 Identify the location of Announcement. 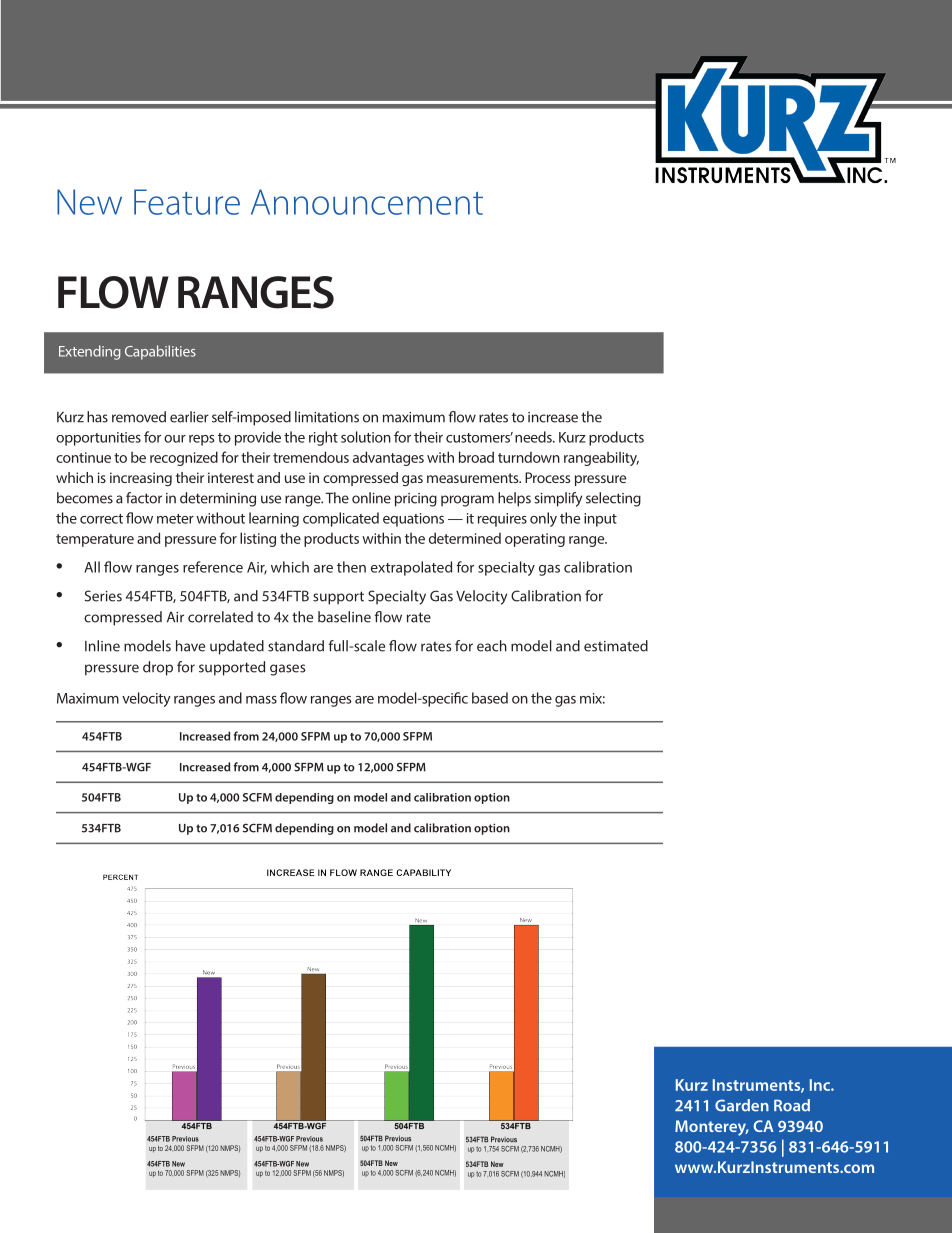
(367, 202).
